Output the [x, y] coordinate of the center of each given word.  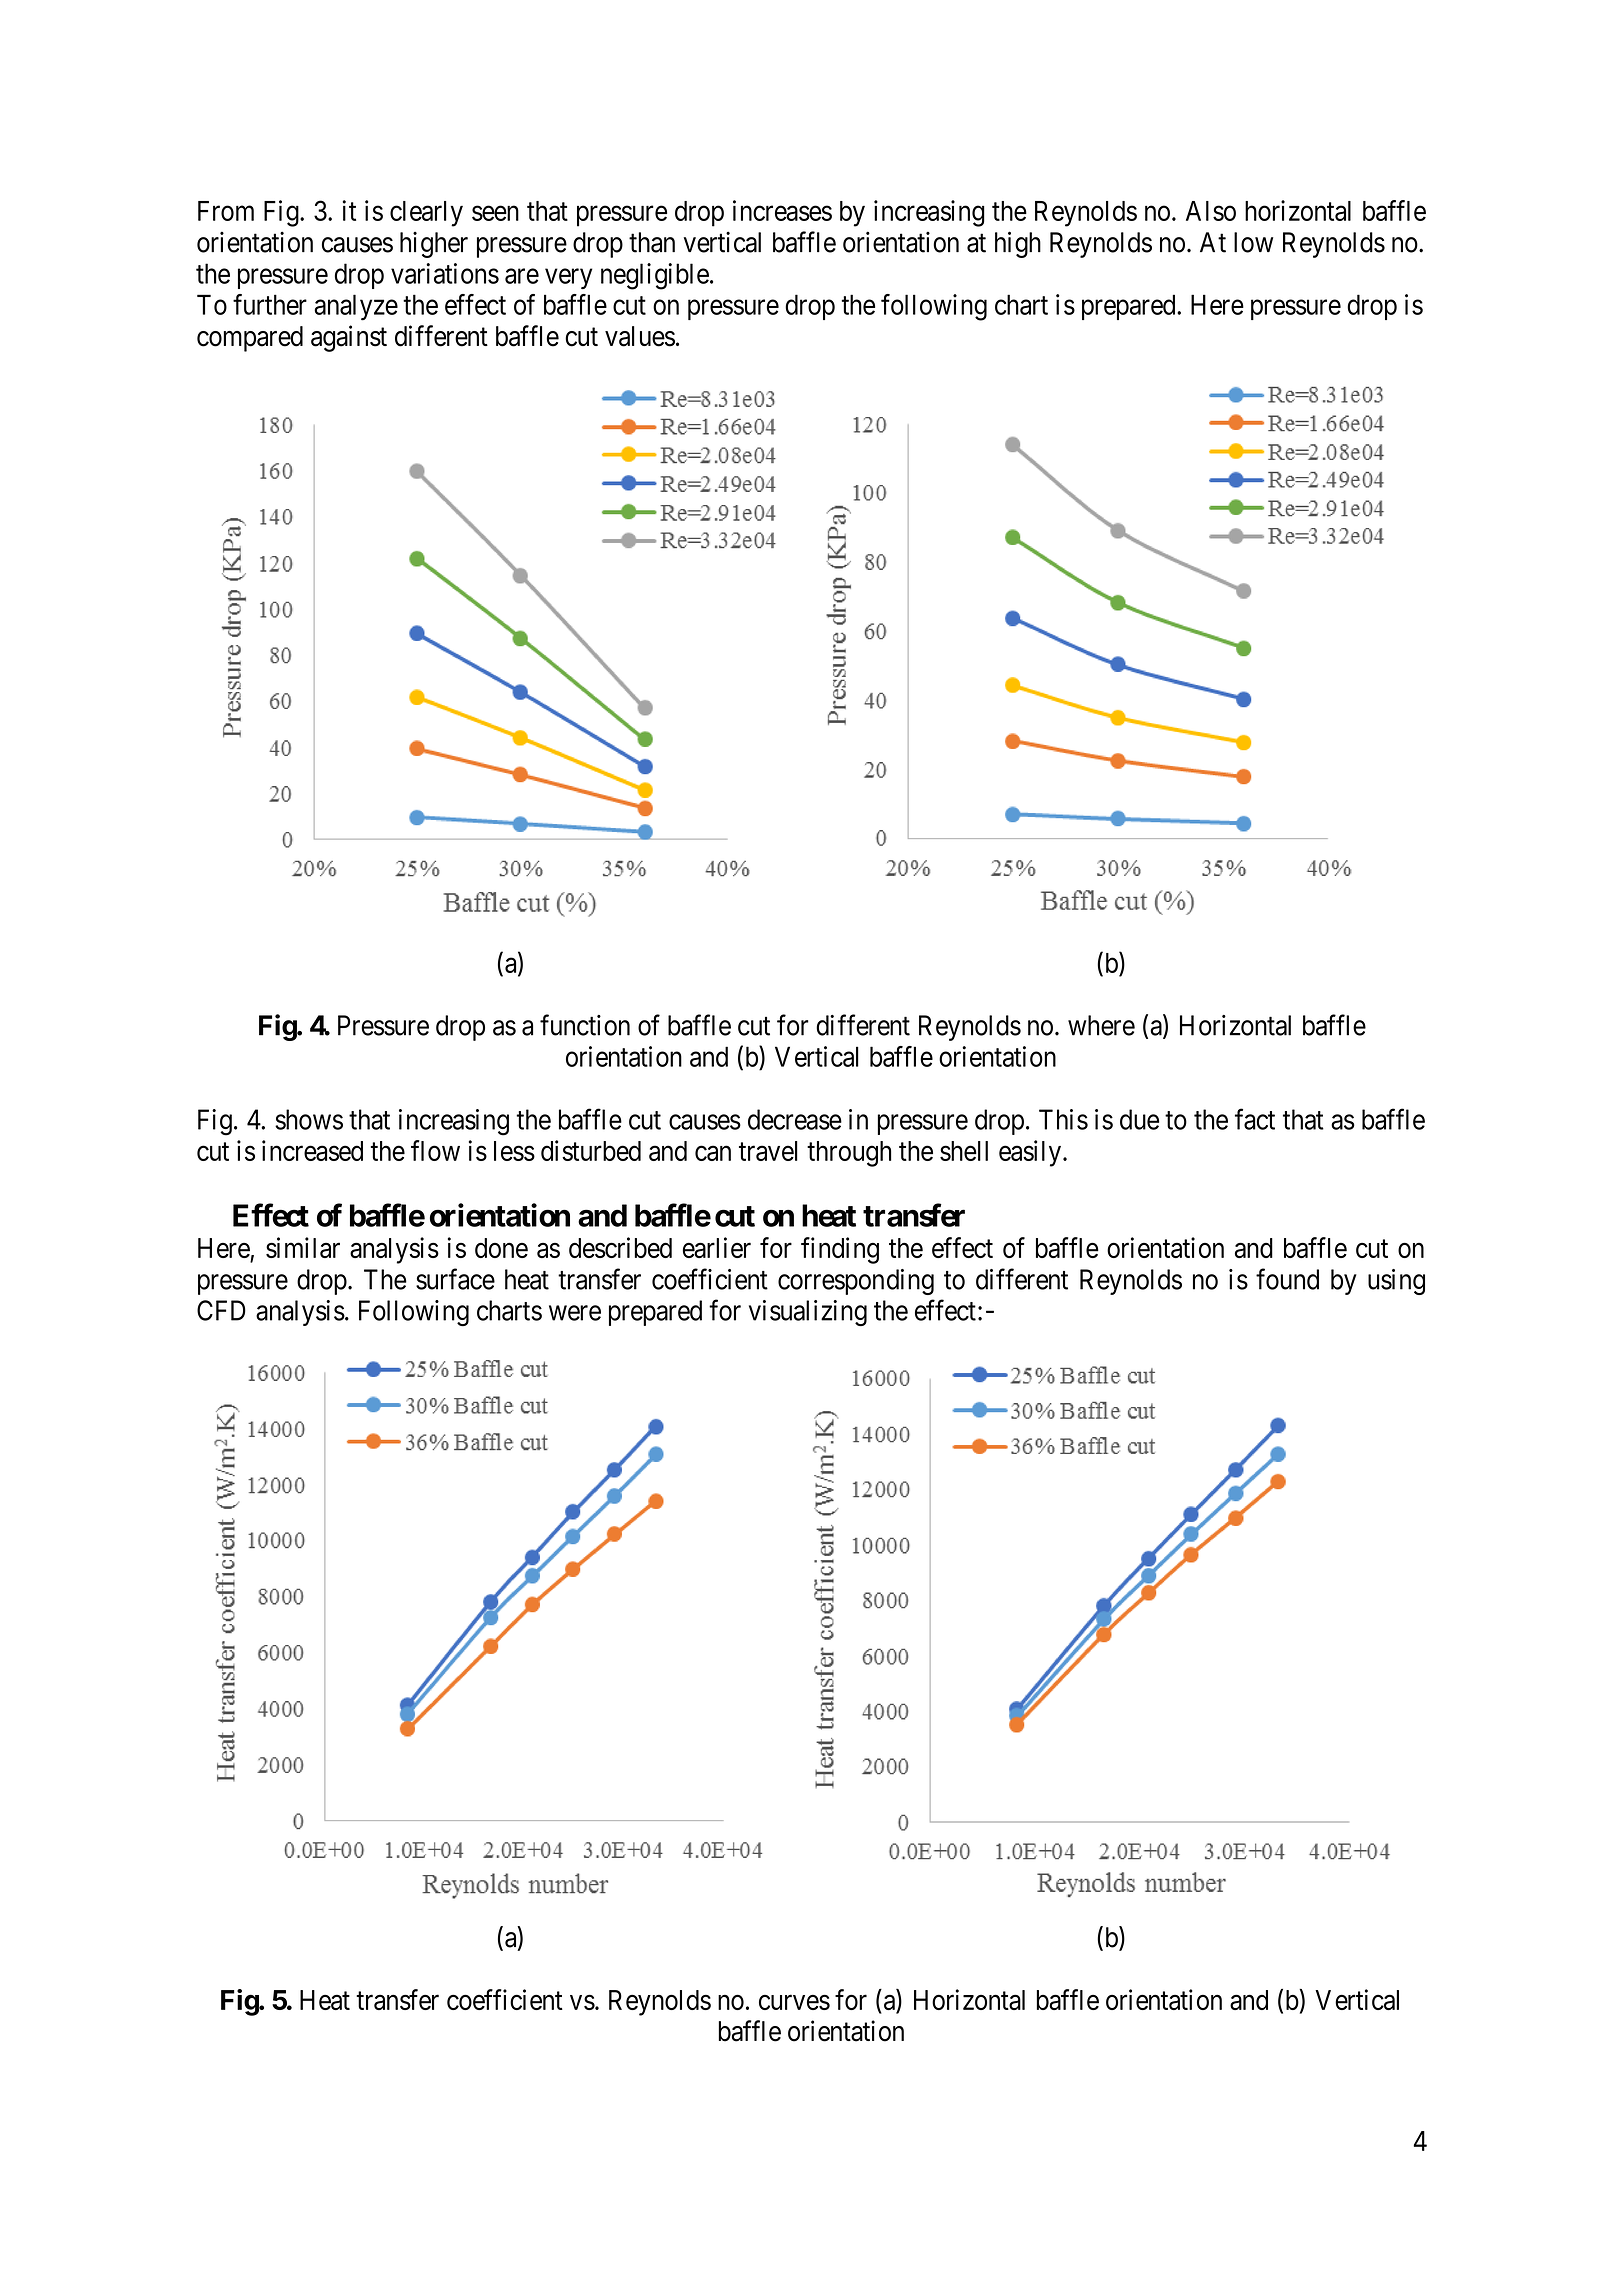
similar [303, 1247]
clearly [426, 214]
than [652, 242]
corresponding [856, 1282]
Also [1211, 211]
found [1287, 1279]
